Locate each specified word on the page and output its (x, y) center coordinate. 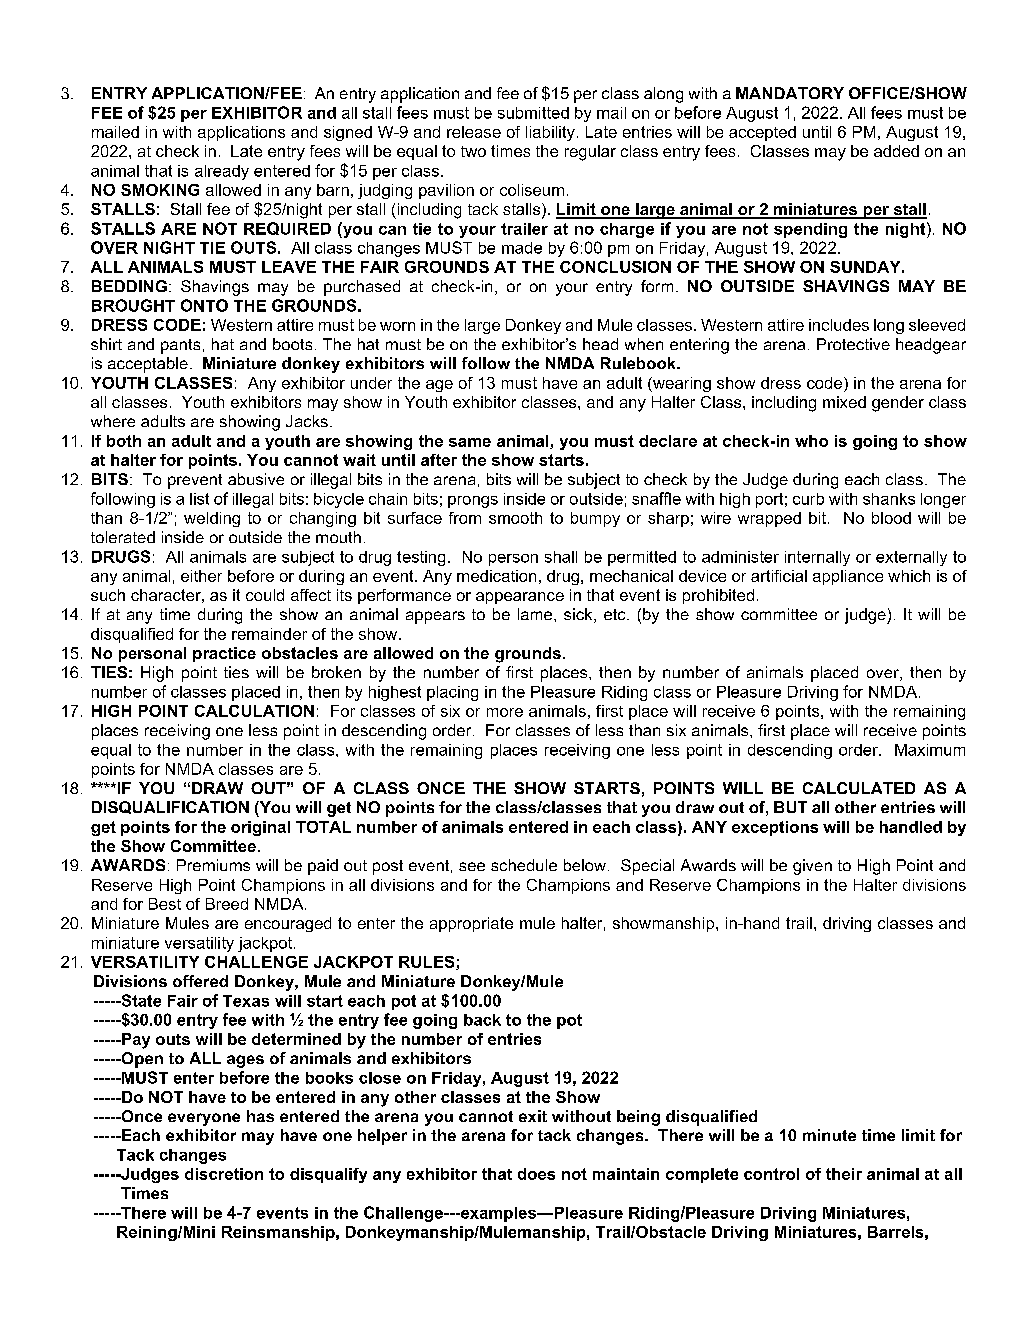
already (222, 172)
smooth (515, 518)
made (522, 248)
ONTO (204, 305)
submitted (533, 113)
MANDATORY (790, 93)
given (812, 867)
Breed (227, 904)
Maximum (930, 750)
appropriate (471, 924)
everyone (204, 1119)
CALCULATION (254, 711)
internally (817, 558)
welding (212, 519)
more (505, 712)
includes (839, 325)
